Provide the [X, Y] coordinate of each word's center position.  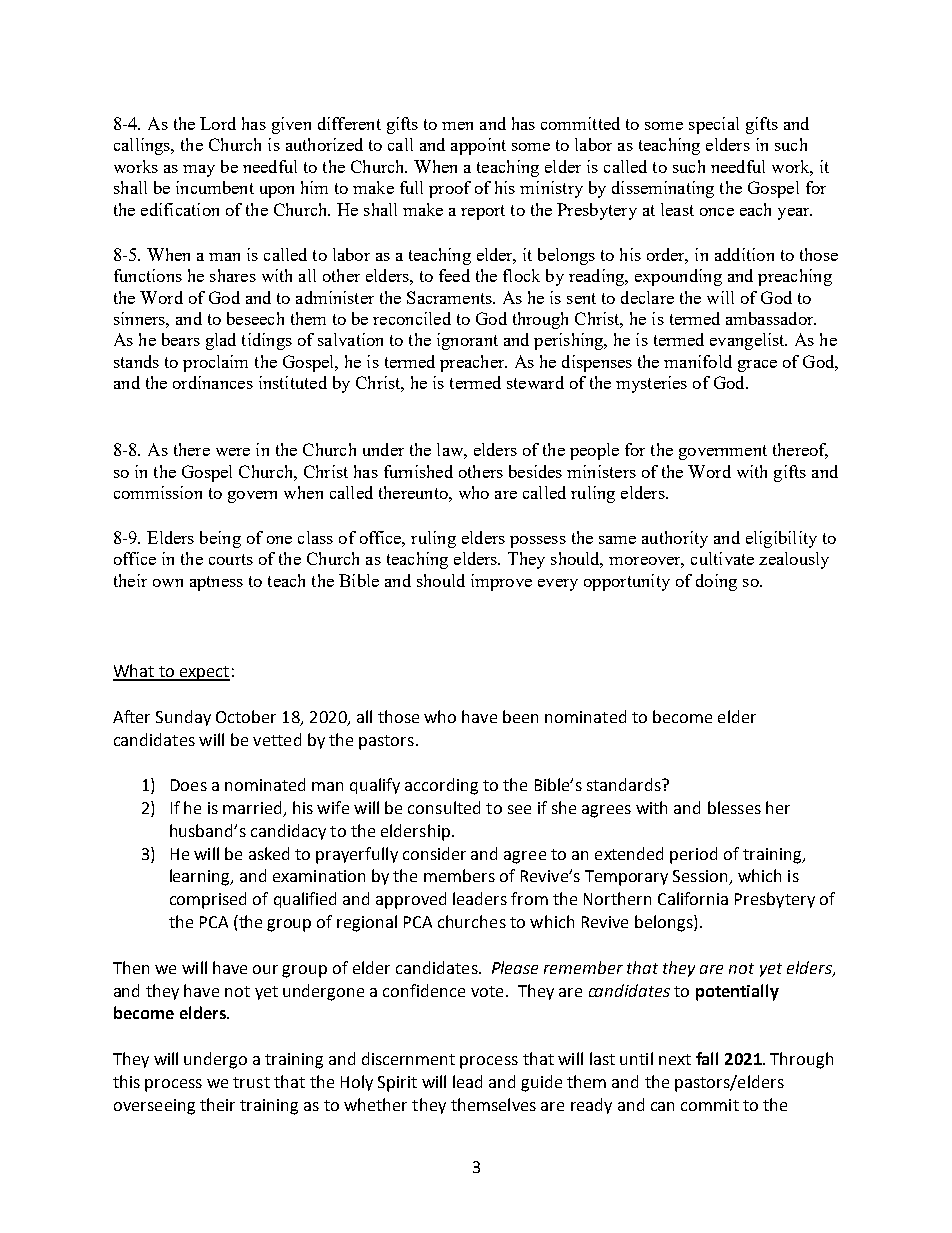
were [233, 452]
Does [189, 785]
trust [251, 1082]
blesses [734, 807]
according [441, 786]
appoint [478, 146]
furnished [418, 471]
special [714, 125]
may [199, 171]
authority [675, 539]
